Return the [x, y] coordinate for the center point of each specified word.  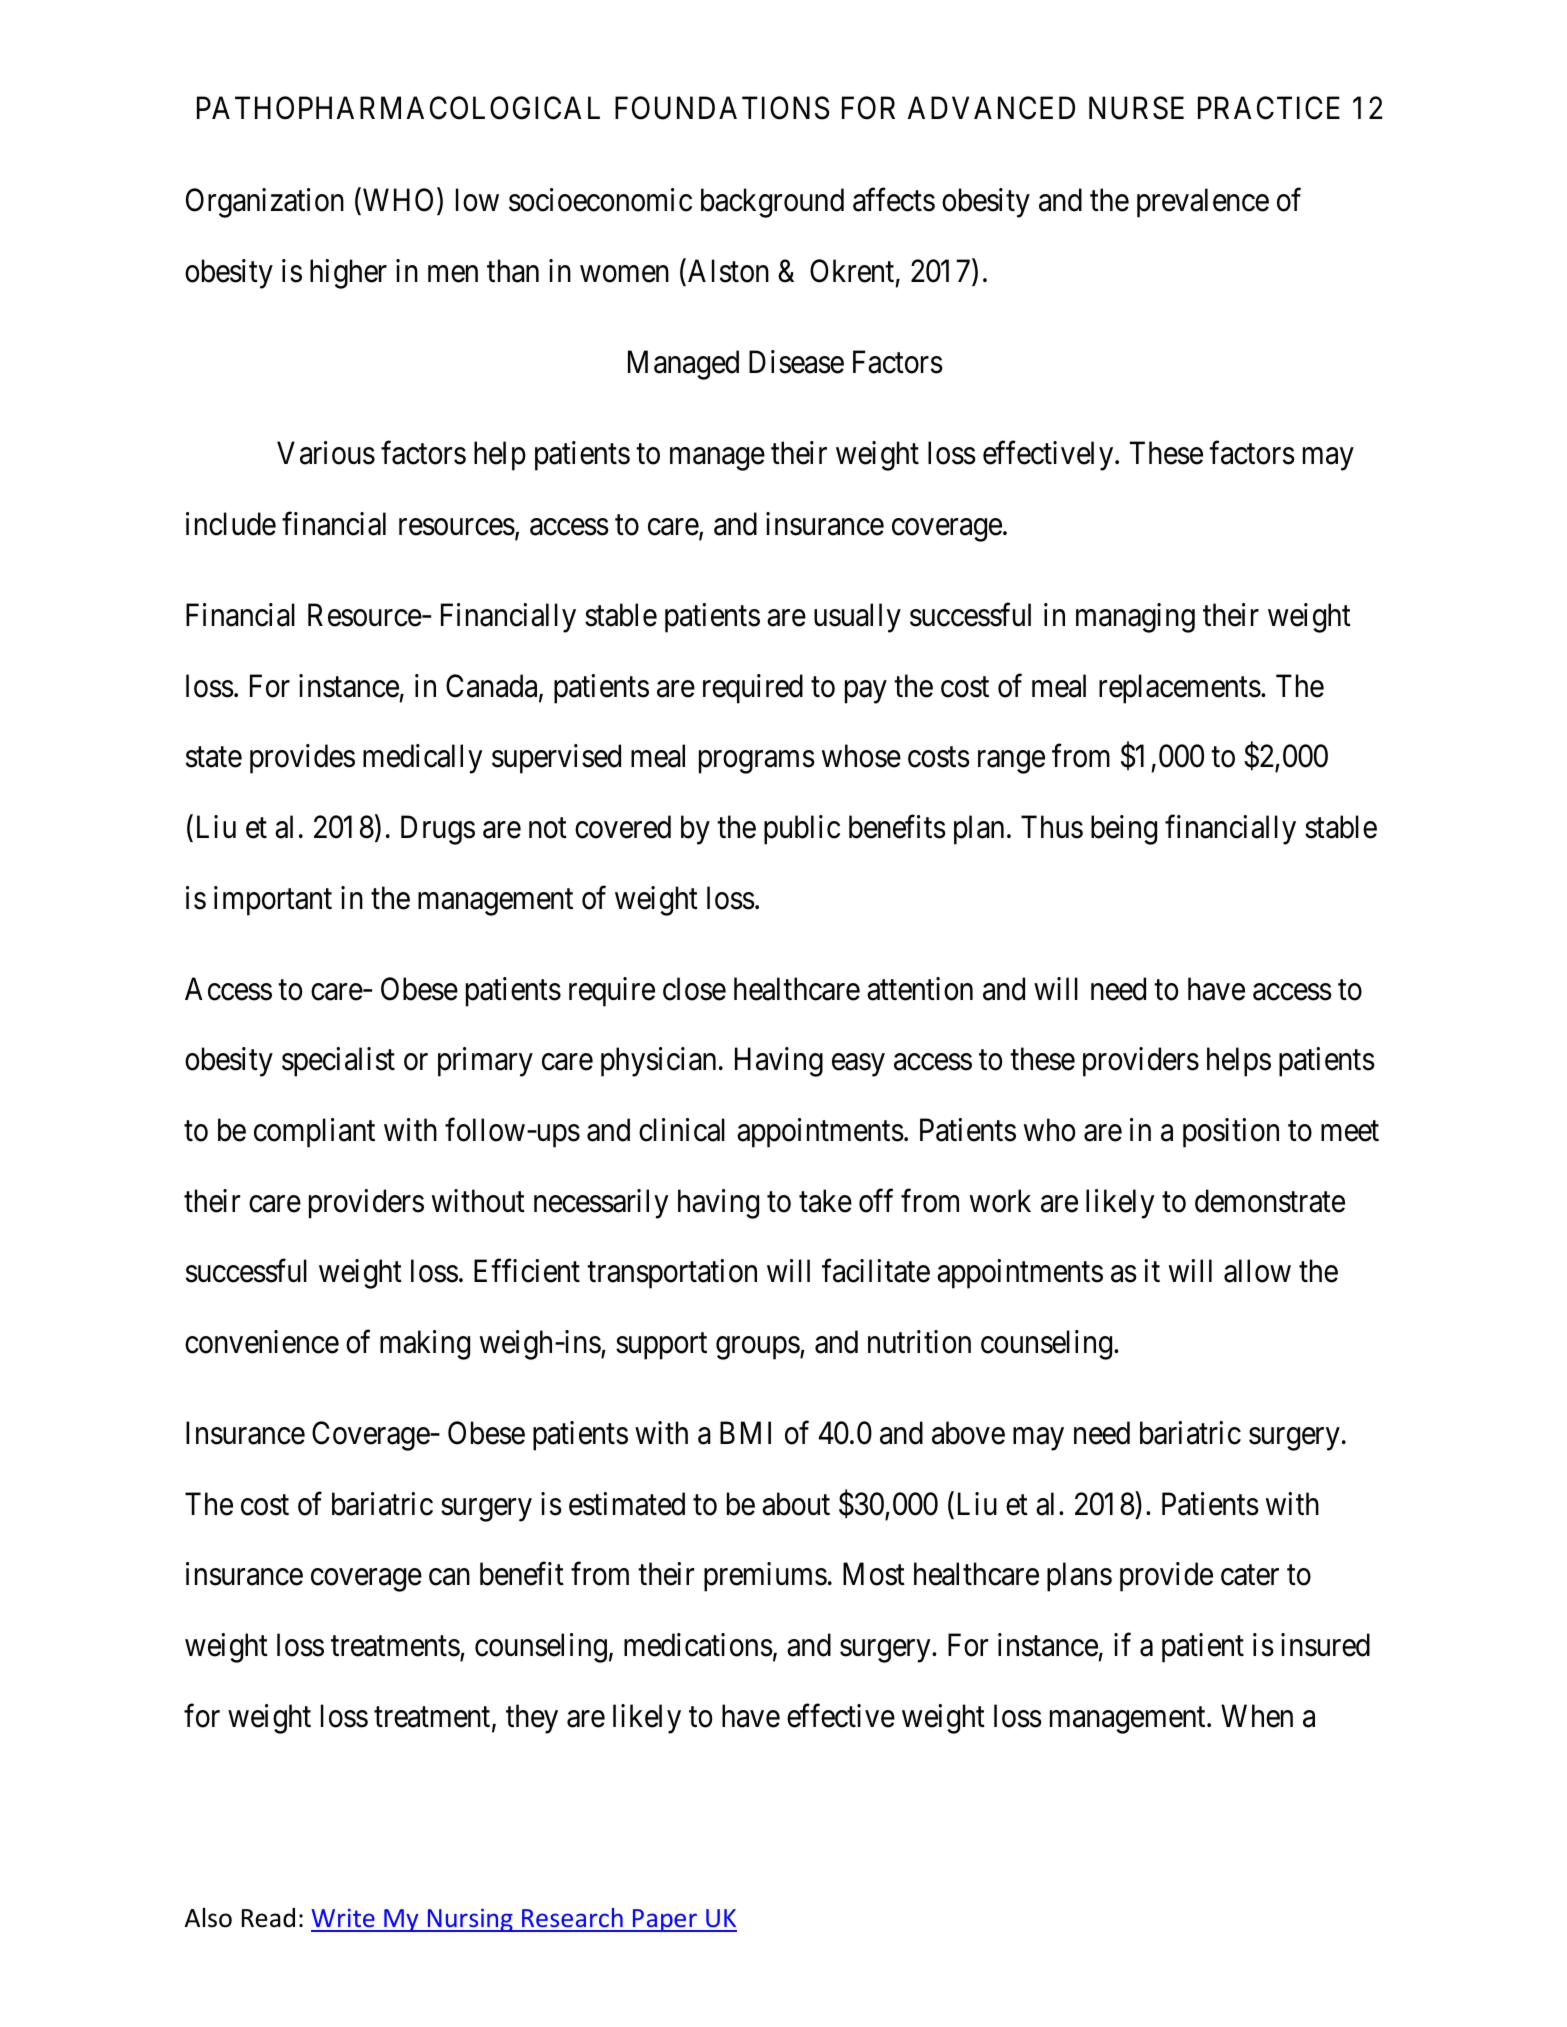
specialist [338, 1062]
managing [1135, 618]
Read [268, 1918]
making [425, 1345]
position [1231, 1133]
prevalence [1203, 203]
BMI [745, 1433]
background [772, 203]
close [694, 989]
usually [857, 618]
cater [1250, 1576]
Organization [265, 203]
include [231, 524]
